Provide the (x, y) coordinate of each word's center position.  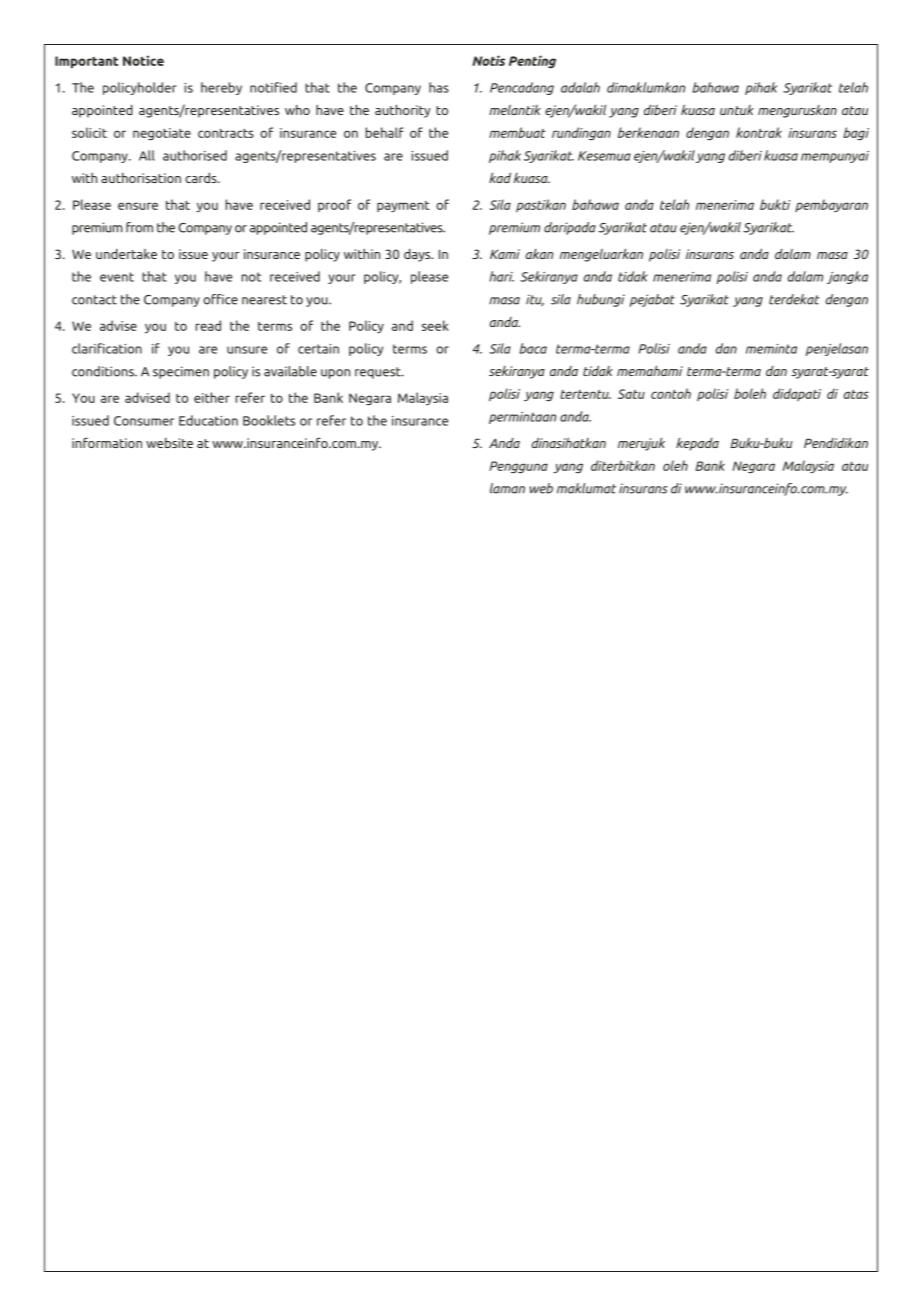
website (169, 443)
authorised (195, 155)
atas (856, 394)
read (208, 325)
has (439, 87)
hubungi (601, 300)
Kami (505, 254)
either (212, 397)
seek (435, 325)
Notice (143, 60)
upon (335, 374)
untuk (737, 110)
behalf (385, 132)
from (139, 227)
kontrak (759, 132)
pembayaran (831, 205)
